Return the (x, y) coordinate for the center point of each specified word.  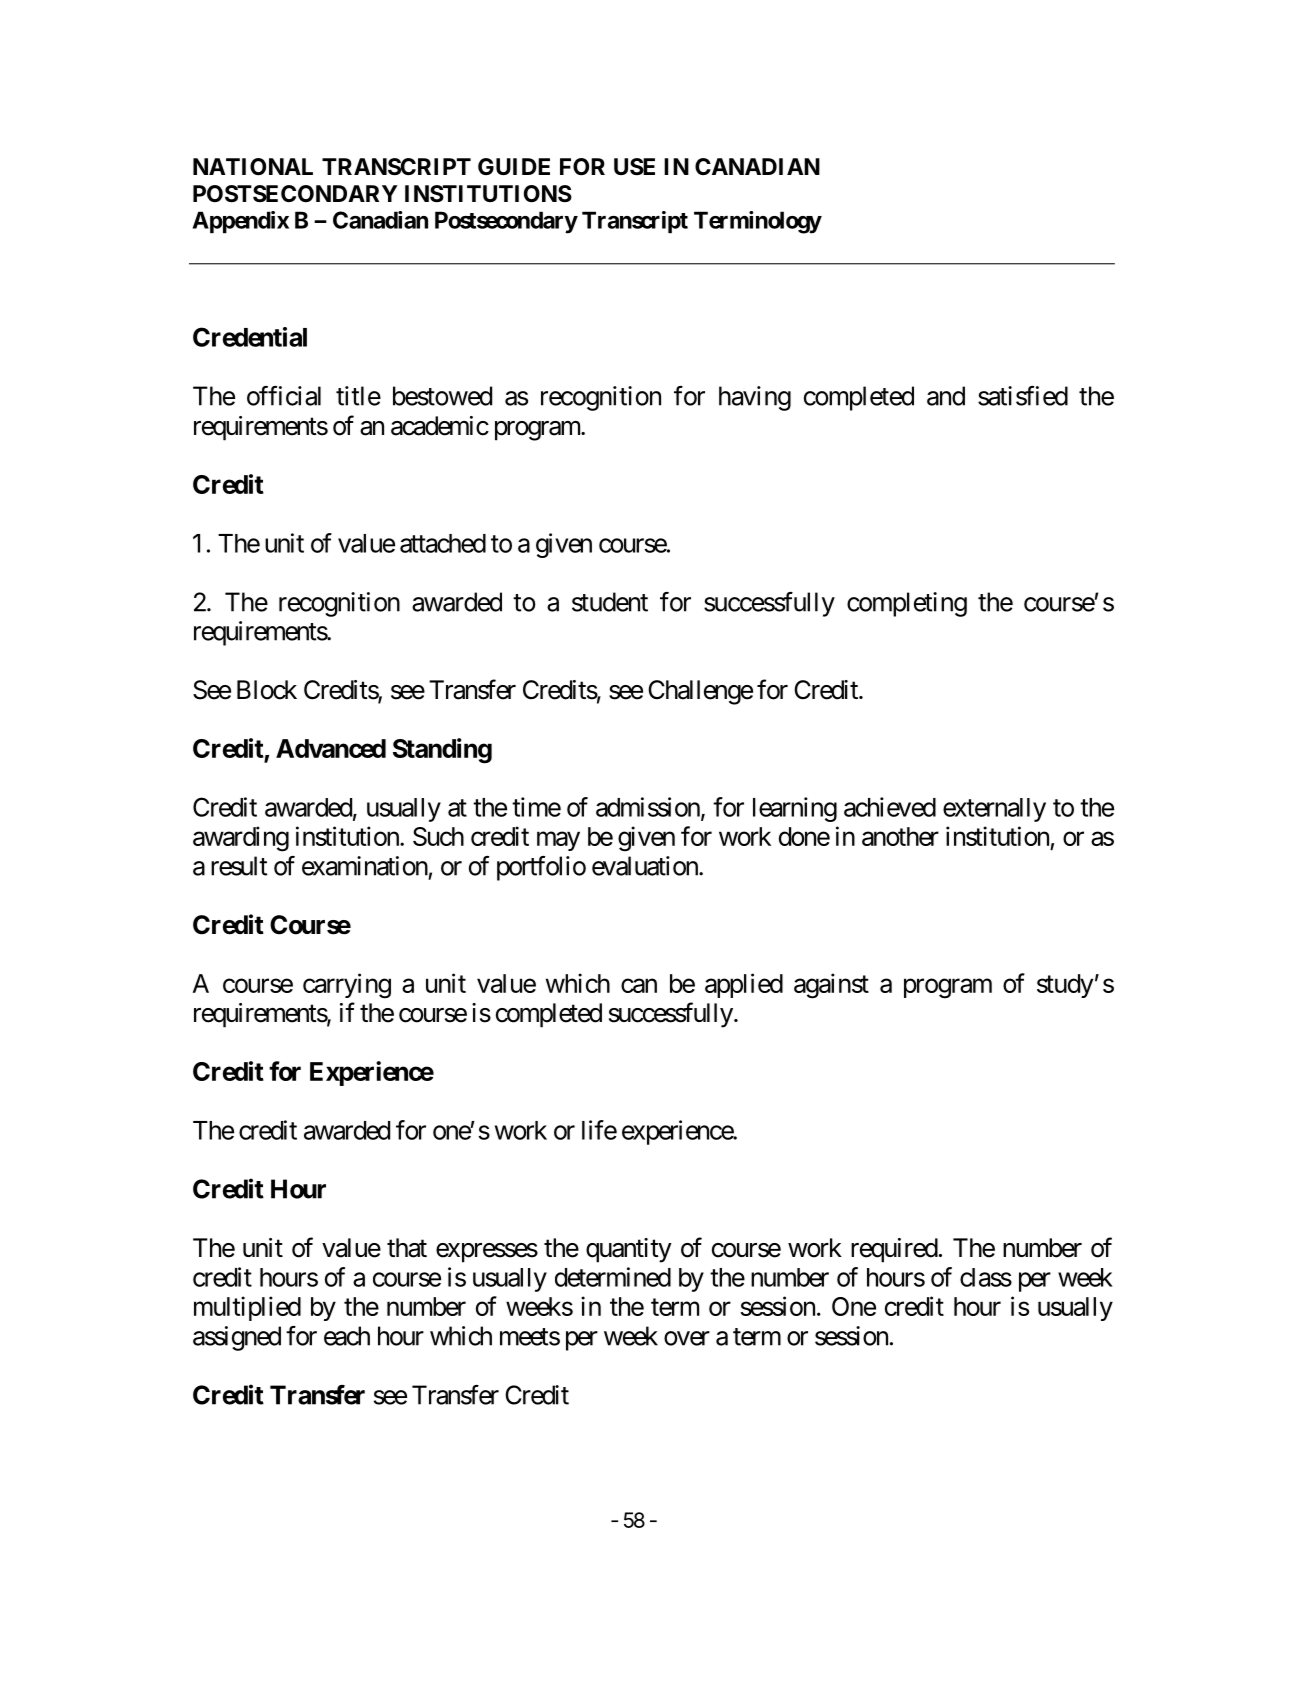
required (894, 1250)
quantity (629, 1250)
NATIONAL (253, 167)
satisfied (1023, 396)
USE (634, 167)
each (347, 1336)
